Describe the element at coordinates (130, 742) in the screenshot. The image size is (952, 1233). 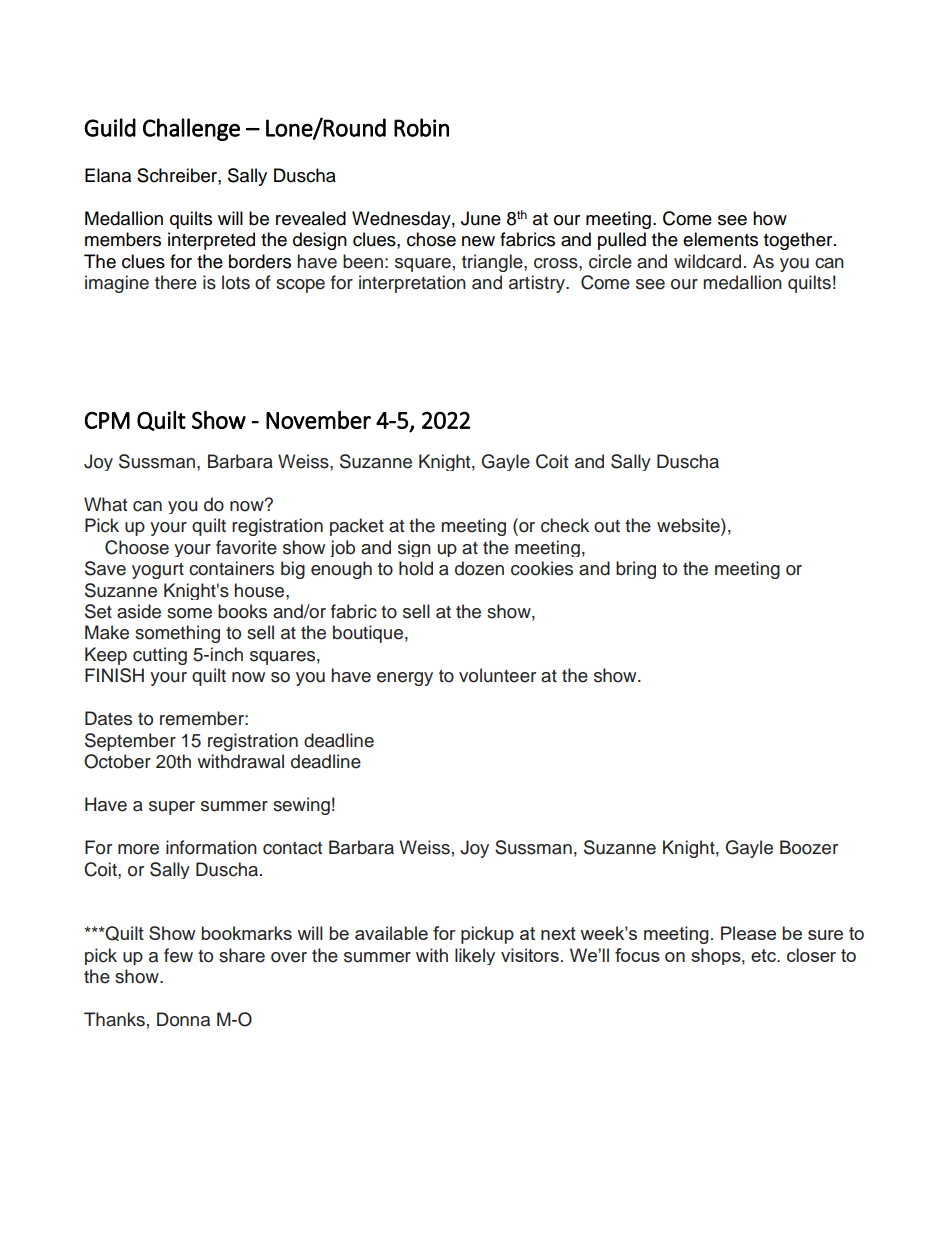
I see `September` at that location.
